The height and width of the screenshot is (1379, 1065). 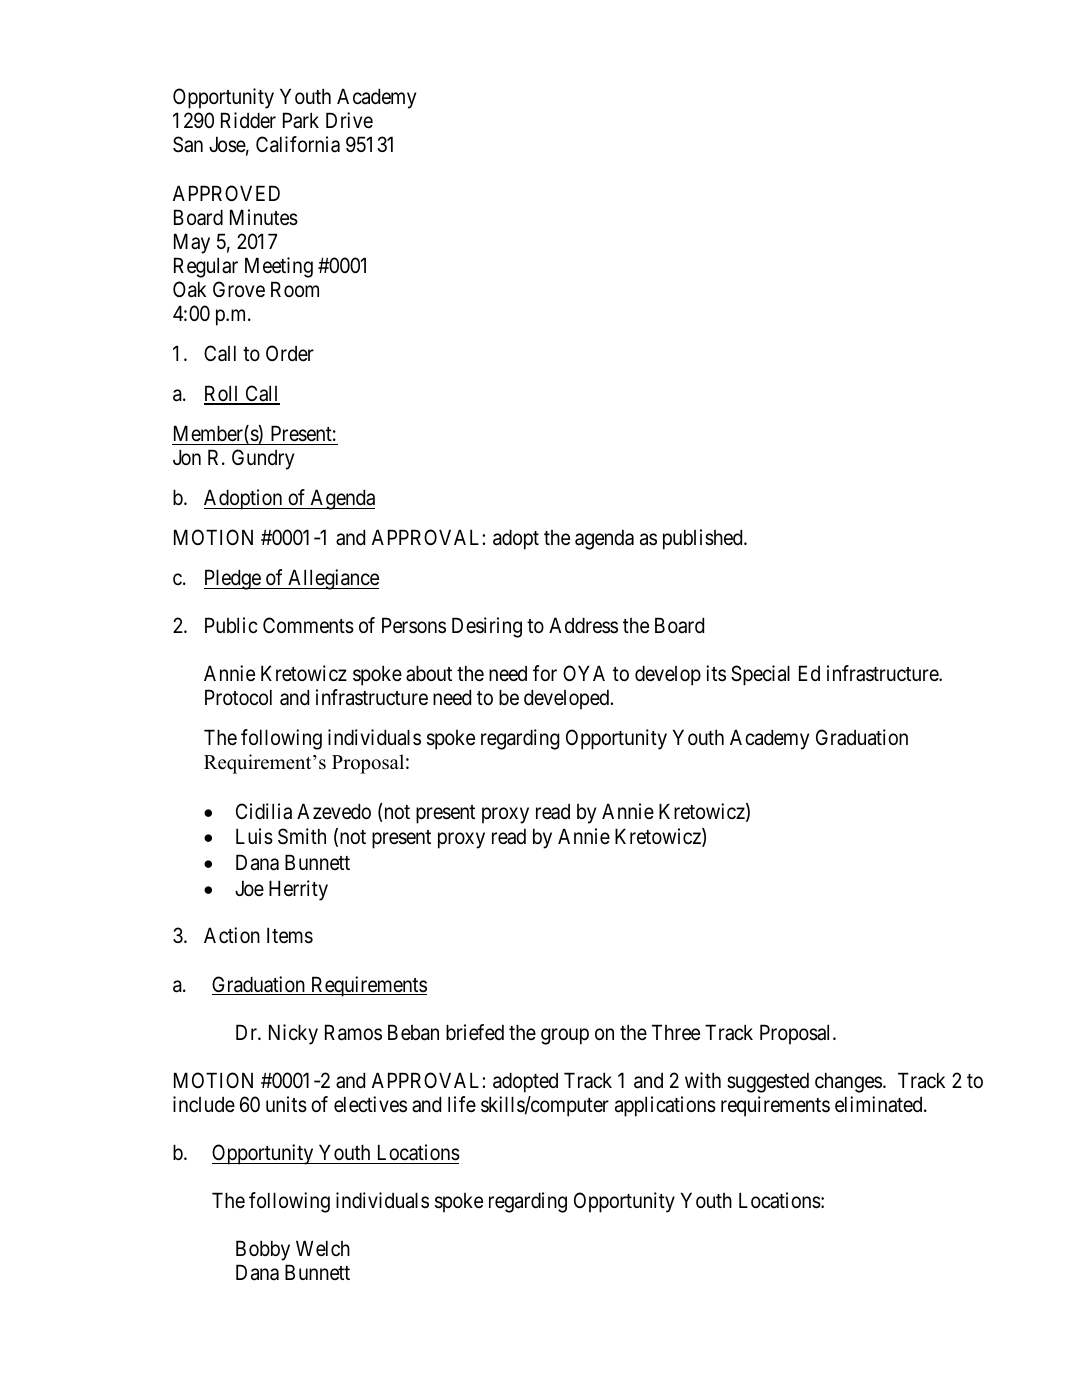 I want to click on Drive, so click(x=349, y=120).
